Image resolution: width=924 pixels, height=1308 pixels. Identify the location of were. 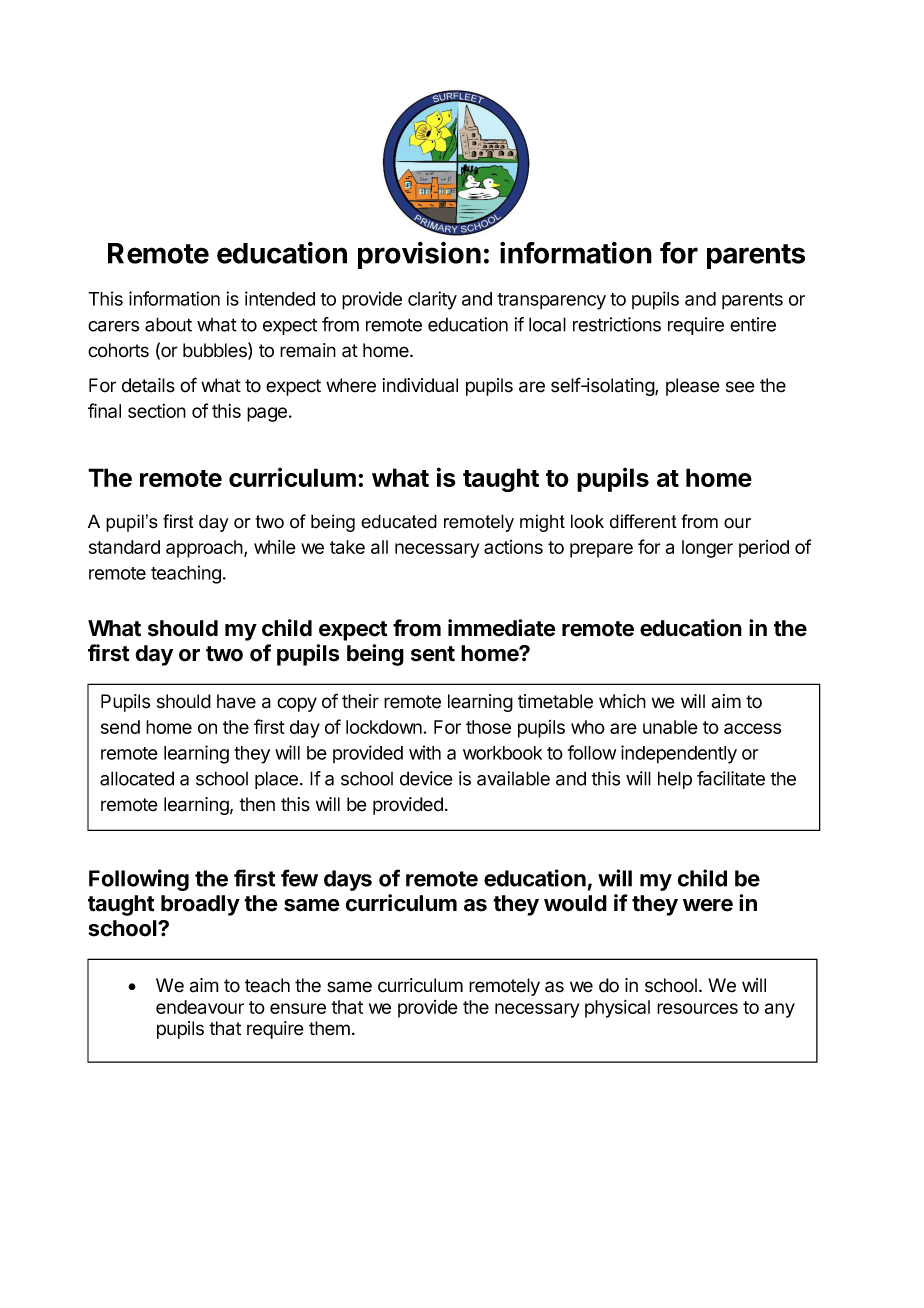
(708, 905).
